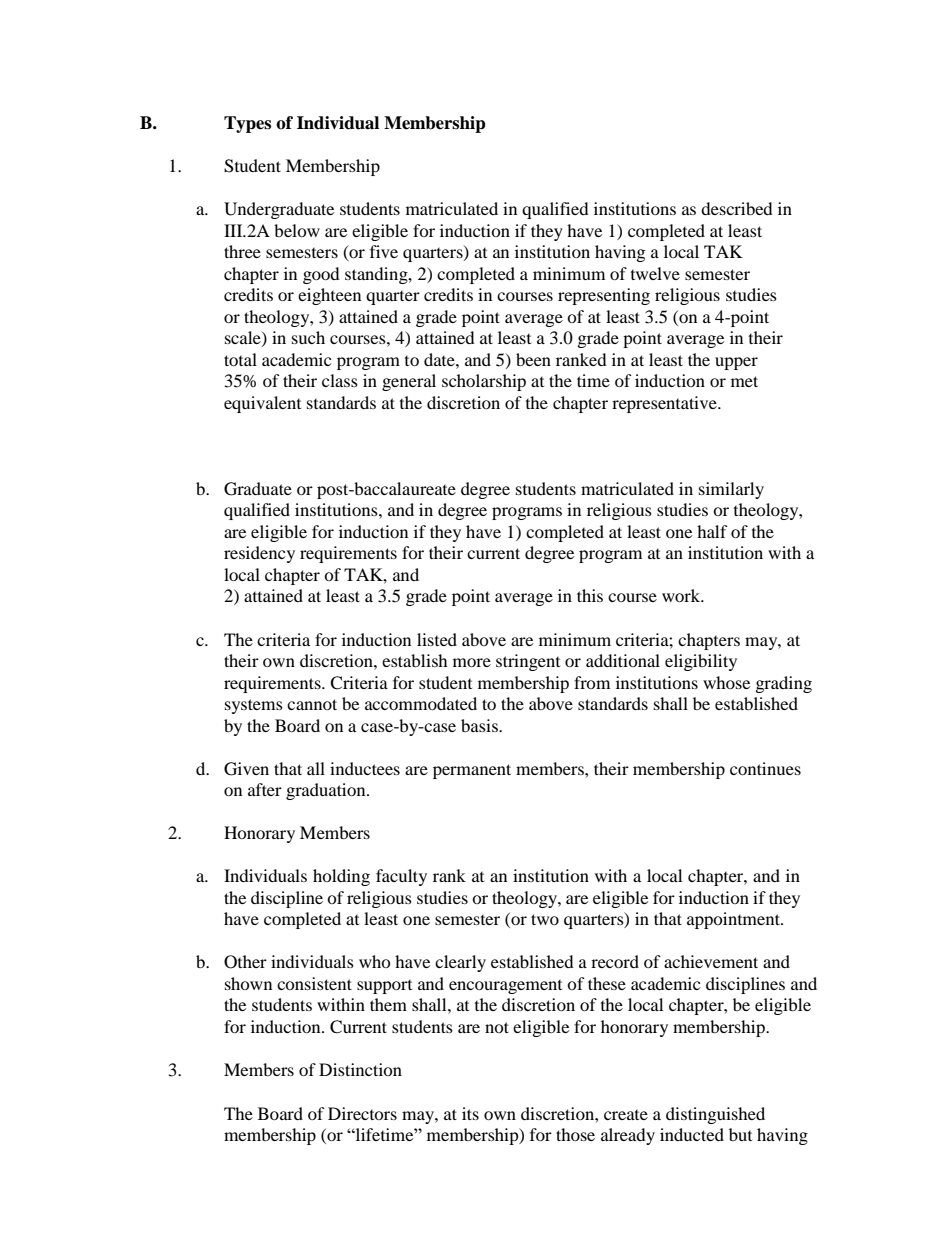  I want to click on eligibility, so click(701, 662).
